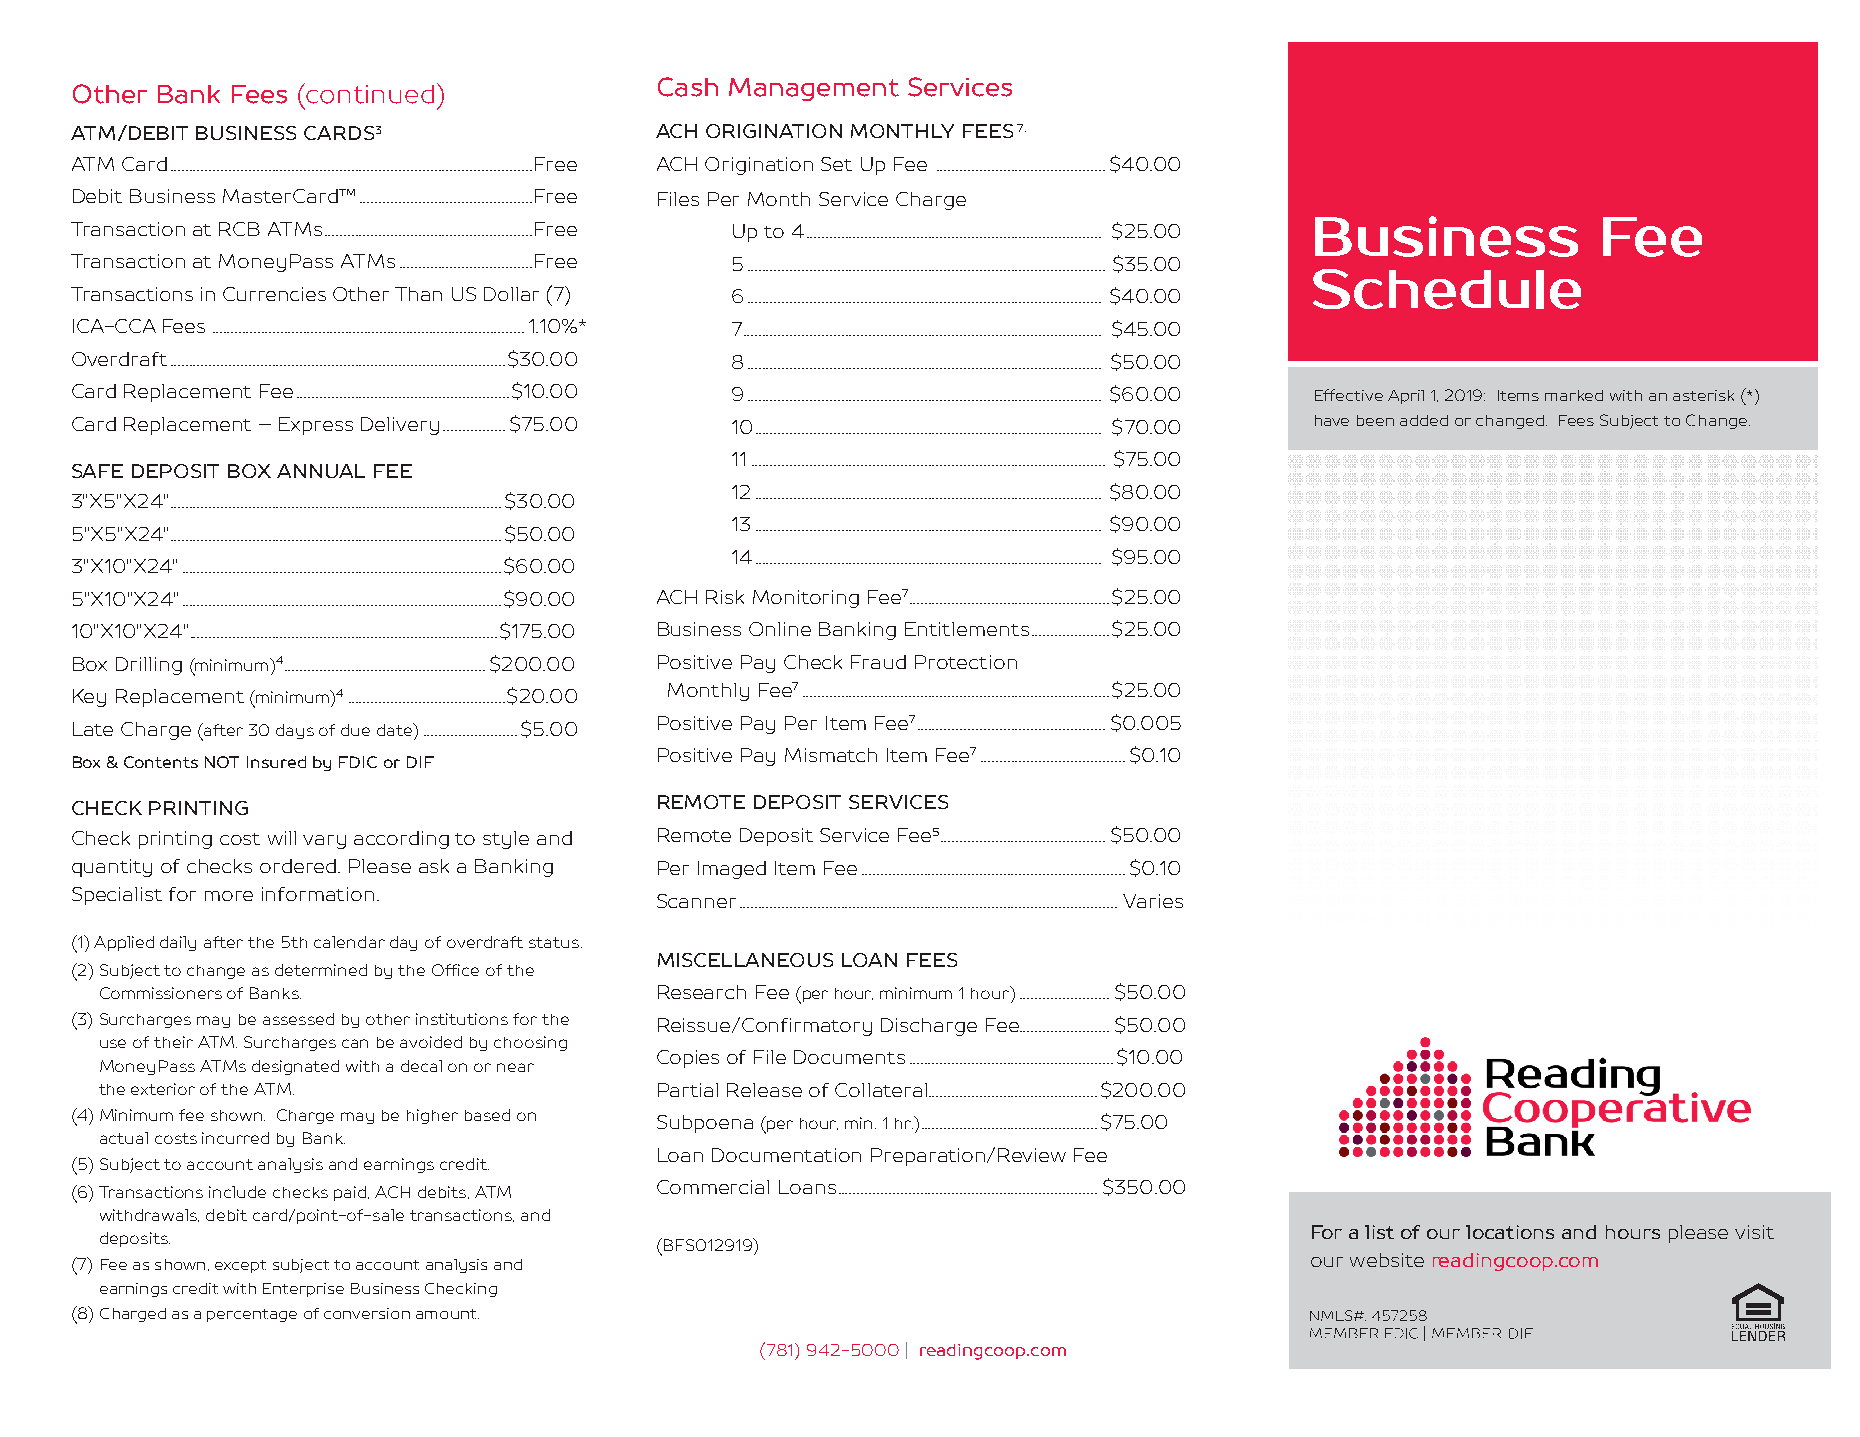 This screenshot has width=1860, height=1437. Describe the element at coordinates (1447, 289) in the screenshot. I see `Schedule` at that location.
